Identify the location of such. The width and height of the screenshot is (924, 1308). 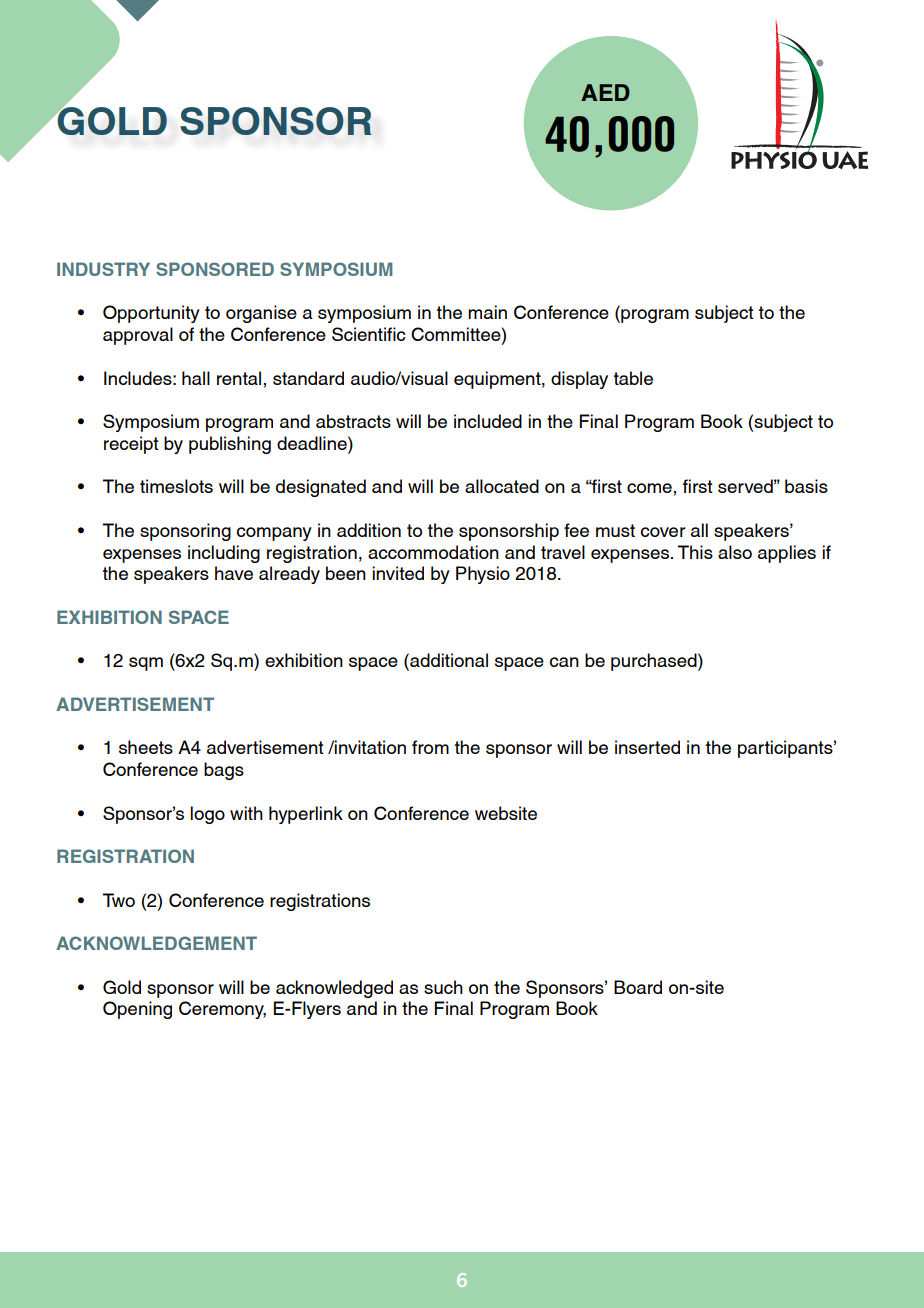
(443, 987).
